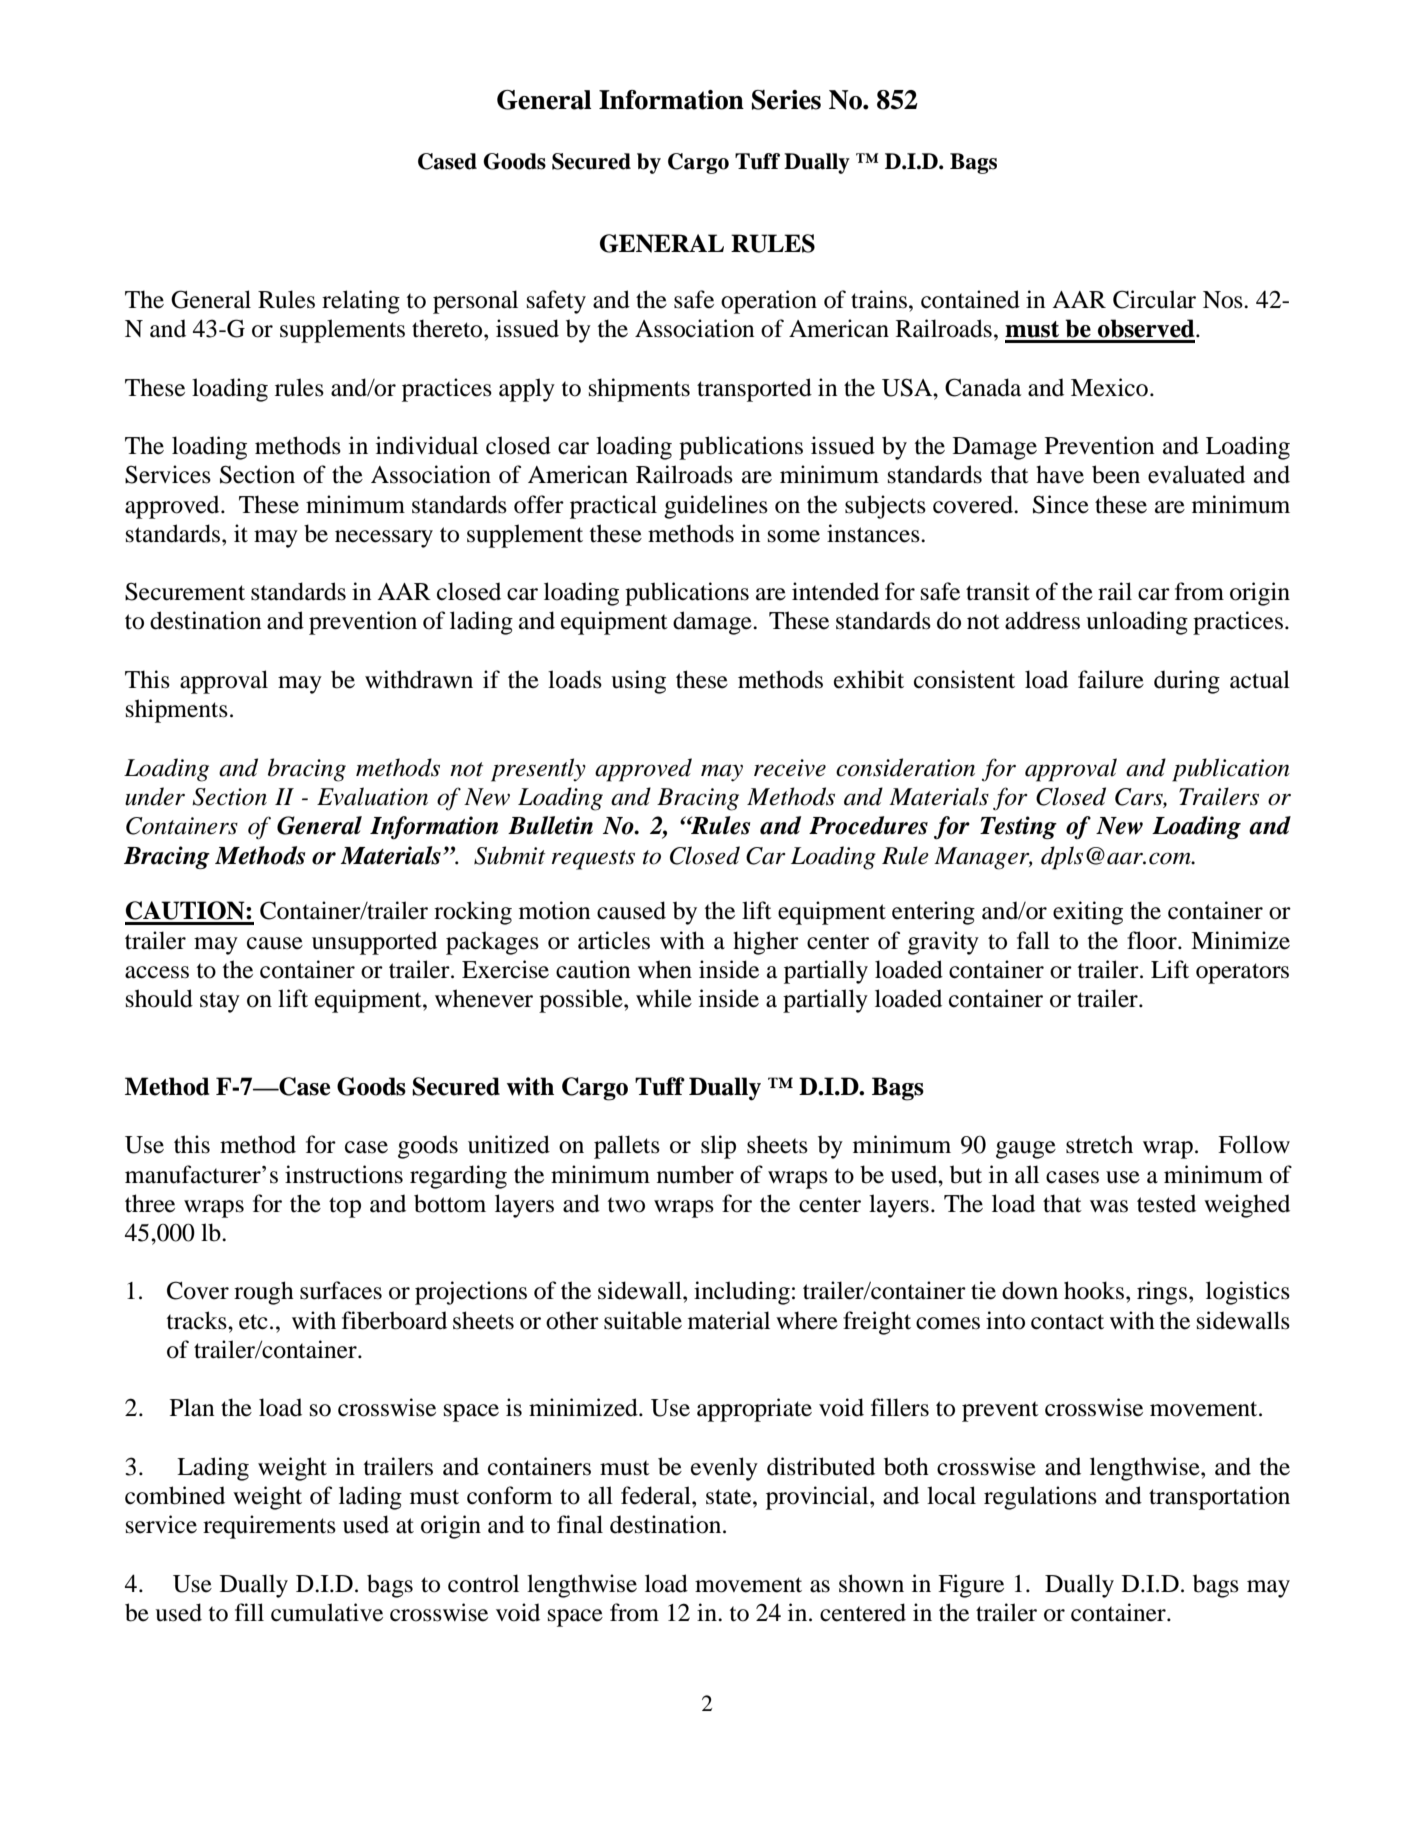 This image has height=1831, width=1415. I want to click on slip, so click(718, 1147).
